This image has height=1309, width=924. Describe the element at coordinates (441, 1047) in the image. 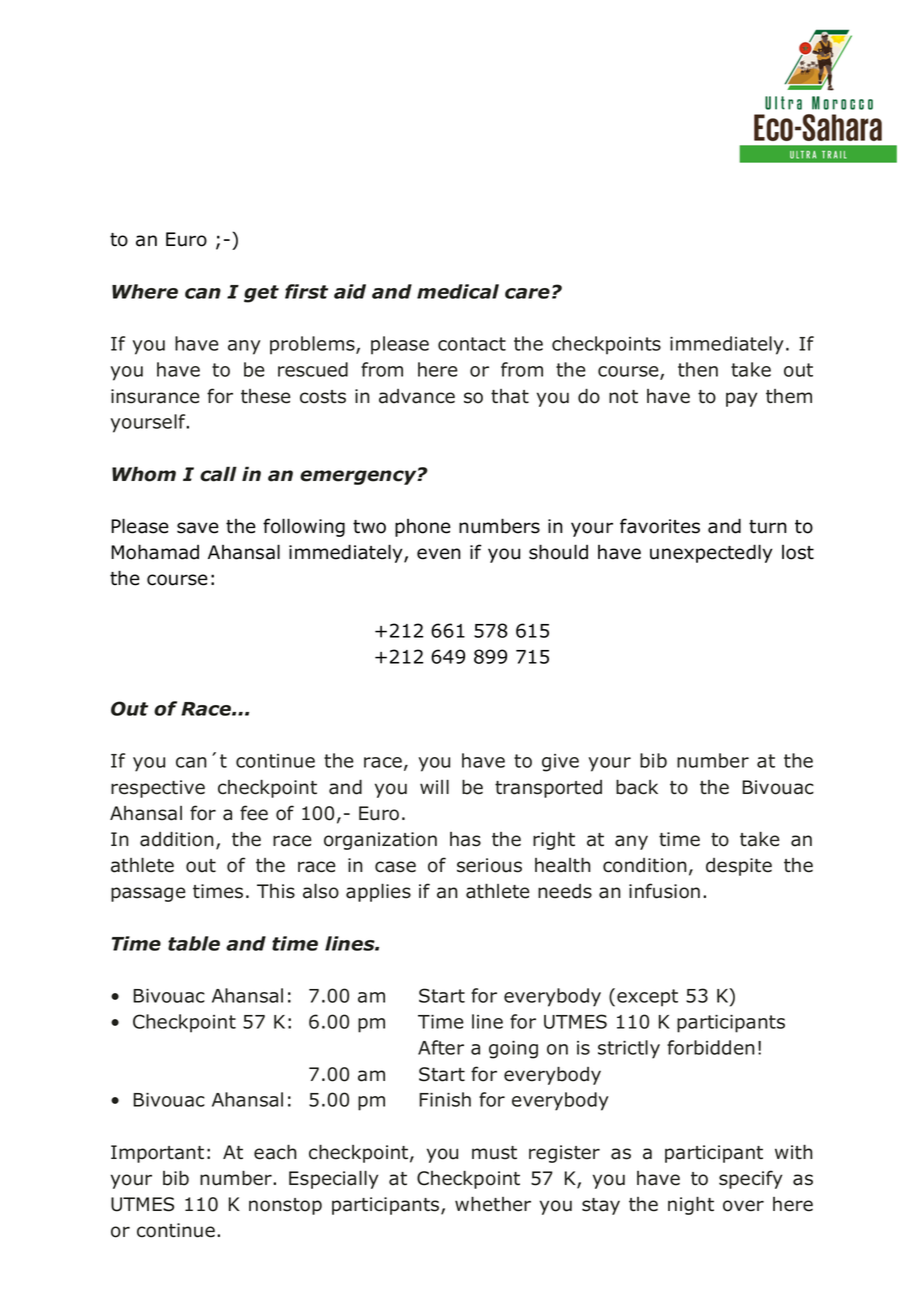

I see `After` at that location.
